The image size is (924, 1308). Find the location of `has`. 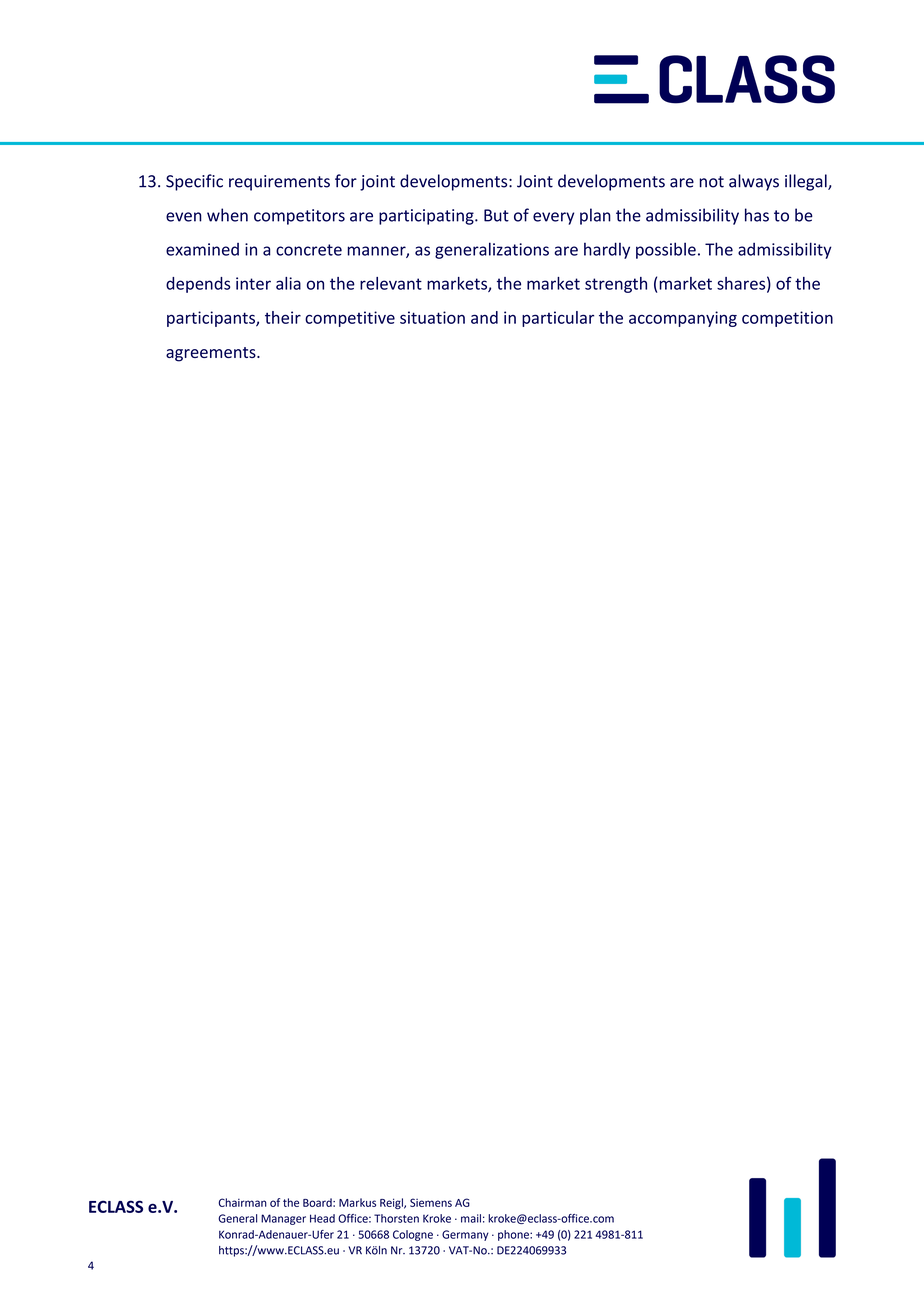

has is located at coordinates (757, 215).
